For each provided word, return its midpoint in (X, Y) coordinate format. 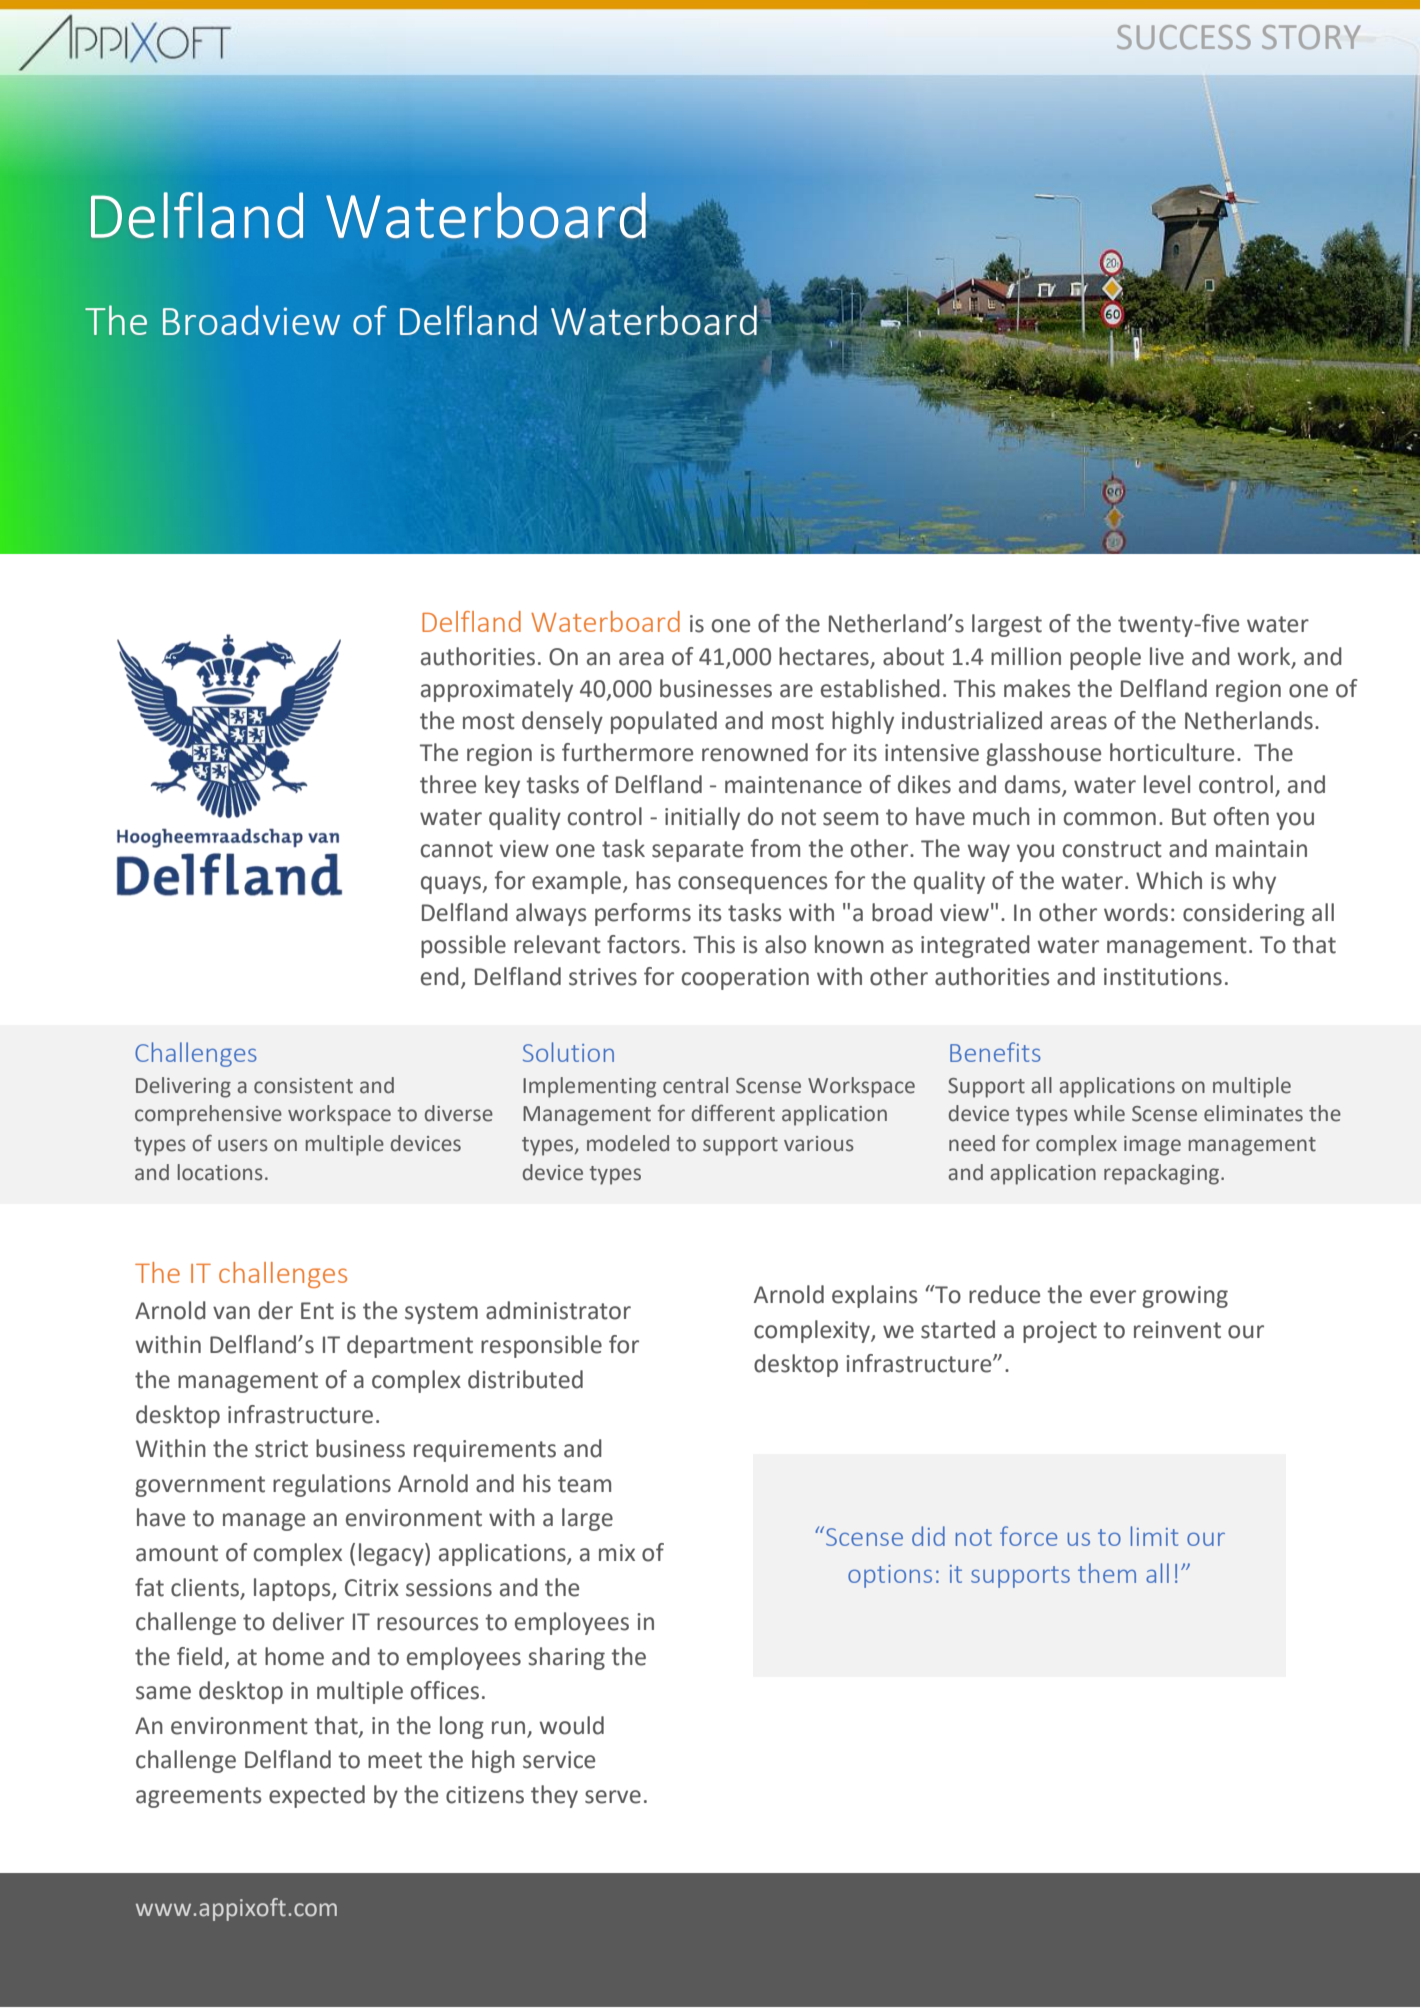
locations (220, 1172)
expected (317, 1796)
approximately (497, 690)
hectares (825, 657)
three (448, 784)
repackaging (1163, 1174)
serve (613, 1797)
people (1105, 658)
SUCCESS (1184, 37)
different (733, 1113)
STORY (1311, 37)
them (1107, 1573)
